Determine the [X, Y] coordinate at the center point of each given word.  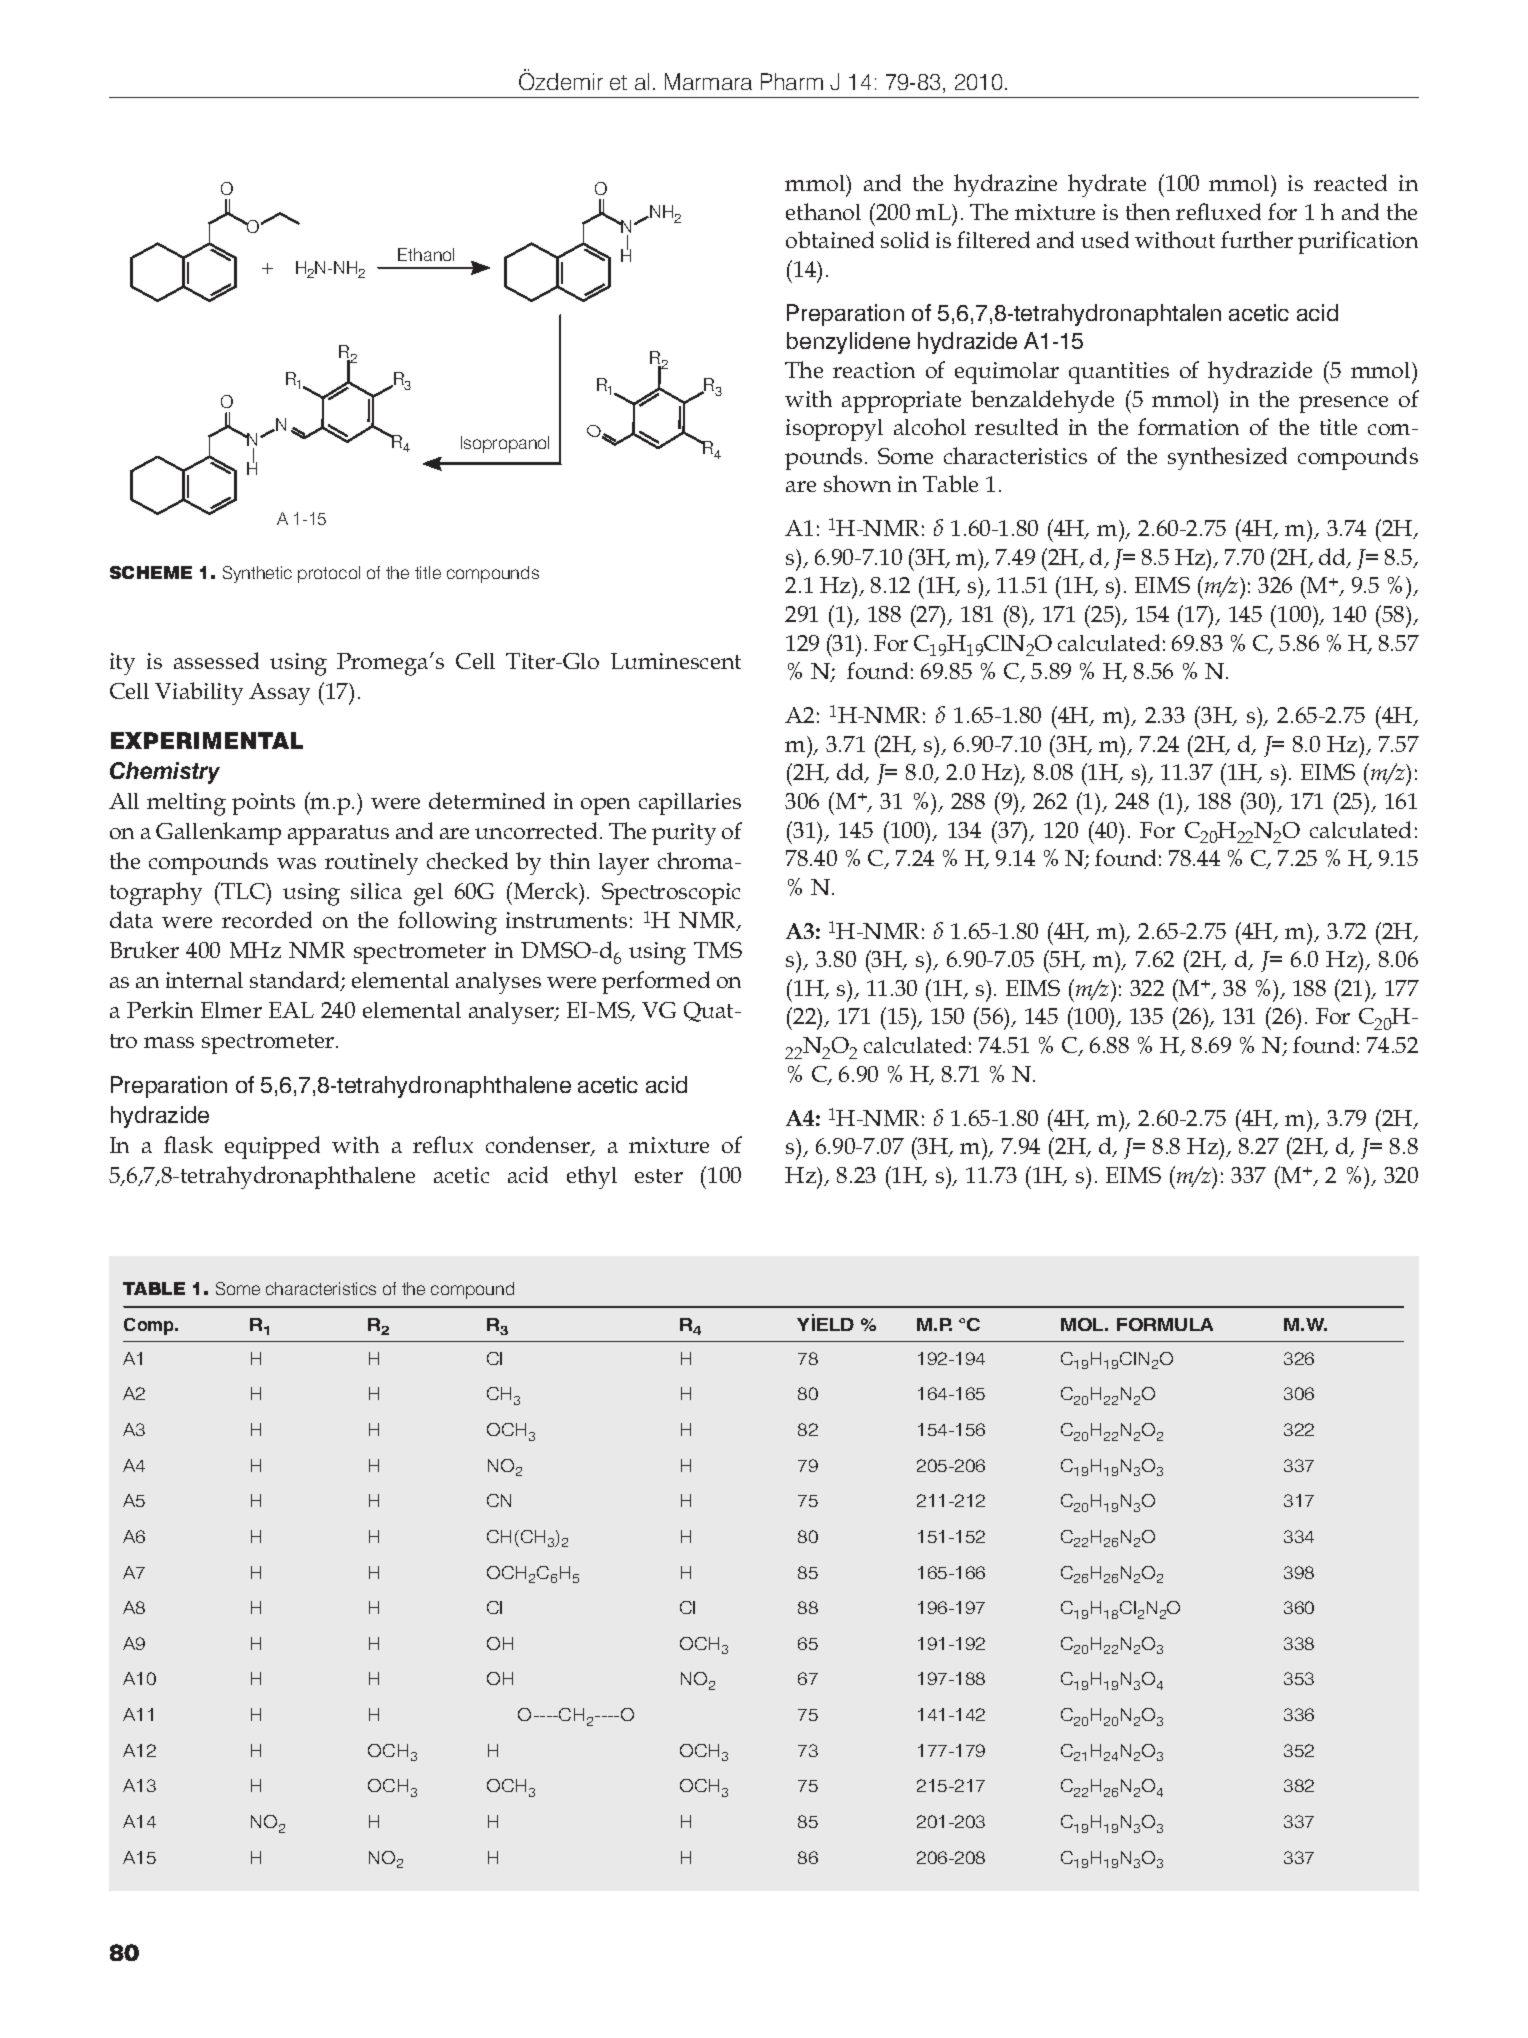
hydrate [1107, 185]
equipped [272, 1147]
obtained [830, 239]
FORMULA [1165, 1324]
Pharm [792, 81]
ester [659, 1176]
